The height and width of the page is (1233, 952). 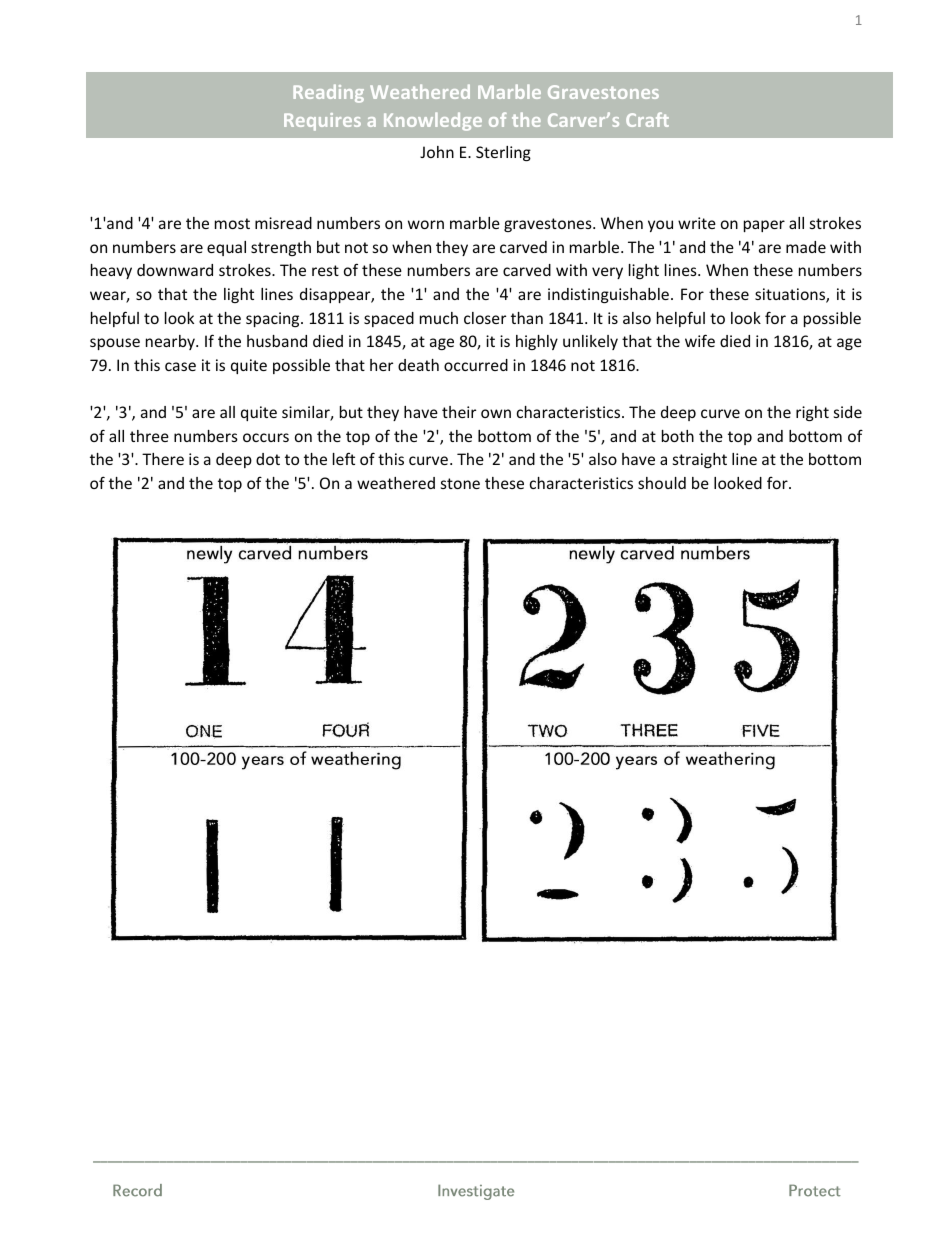 I want to click on left, so click(x=344, y=458).
